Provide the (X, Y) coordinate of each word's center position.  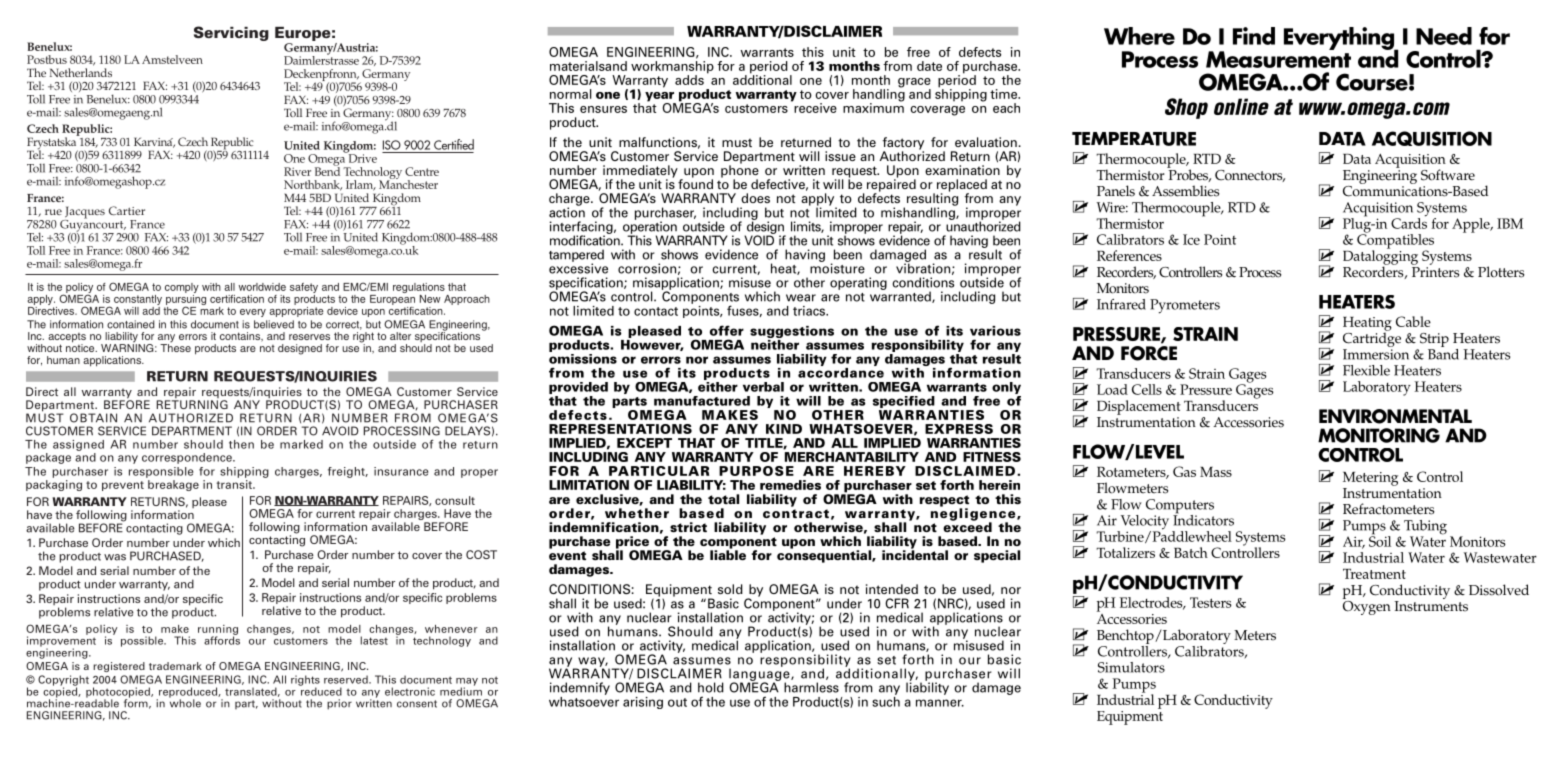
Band (1443, 353)
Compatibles (1395, 241)
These (175, 347)
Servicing (231, 33)
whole (185, 702)
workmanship (672, 68)
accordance (841, 371)
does (755, 198)
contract (796, 513)
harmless (811, 687)
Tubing (1425, 528)
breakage (173, 485)
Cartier (127, 210)
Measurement (1278, 58)
